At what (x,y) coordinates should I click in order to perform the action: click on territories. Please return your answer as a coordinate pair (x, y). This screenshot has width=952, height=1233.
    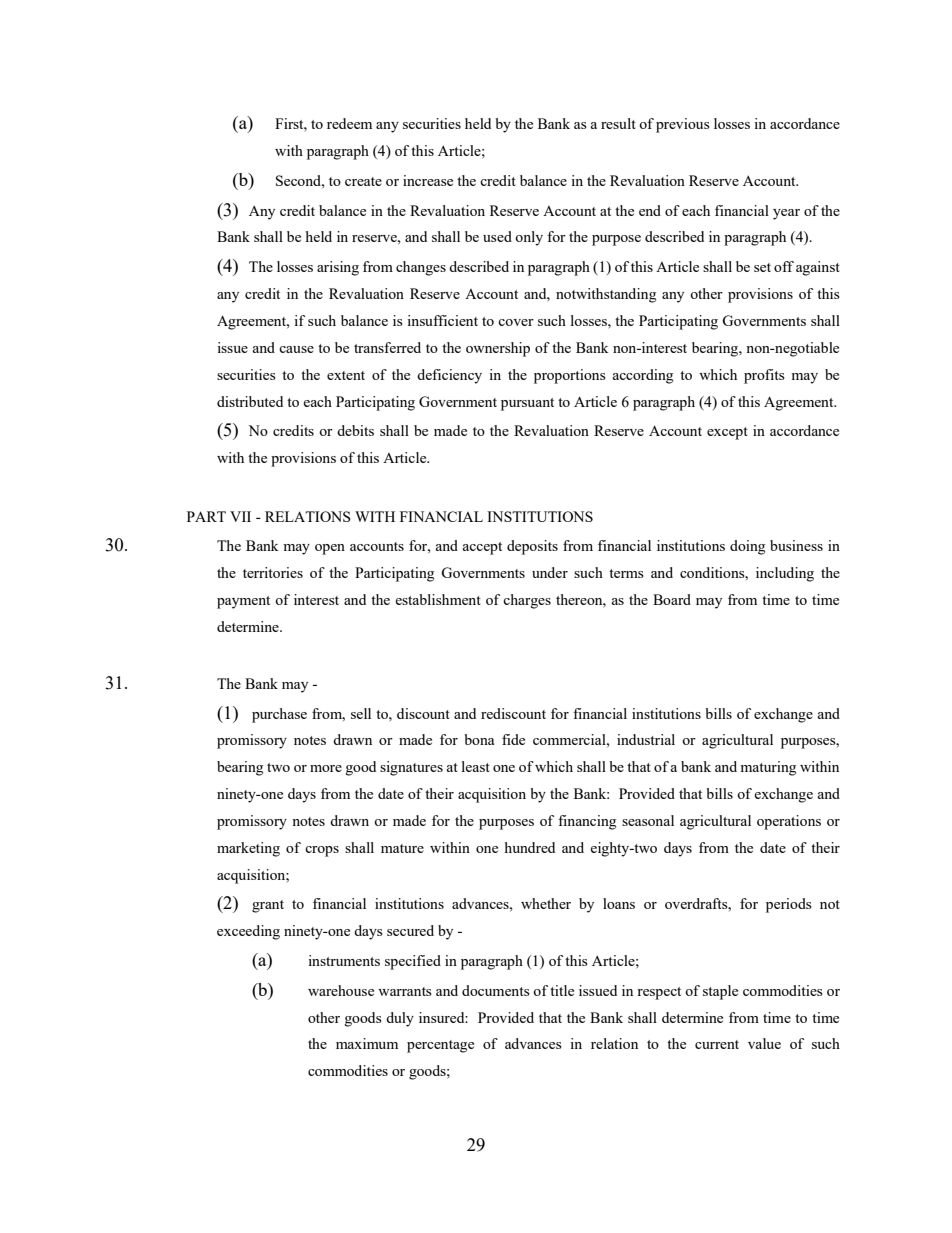
    Looking at the image, I should click on (273, 572).
